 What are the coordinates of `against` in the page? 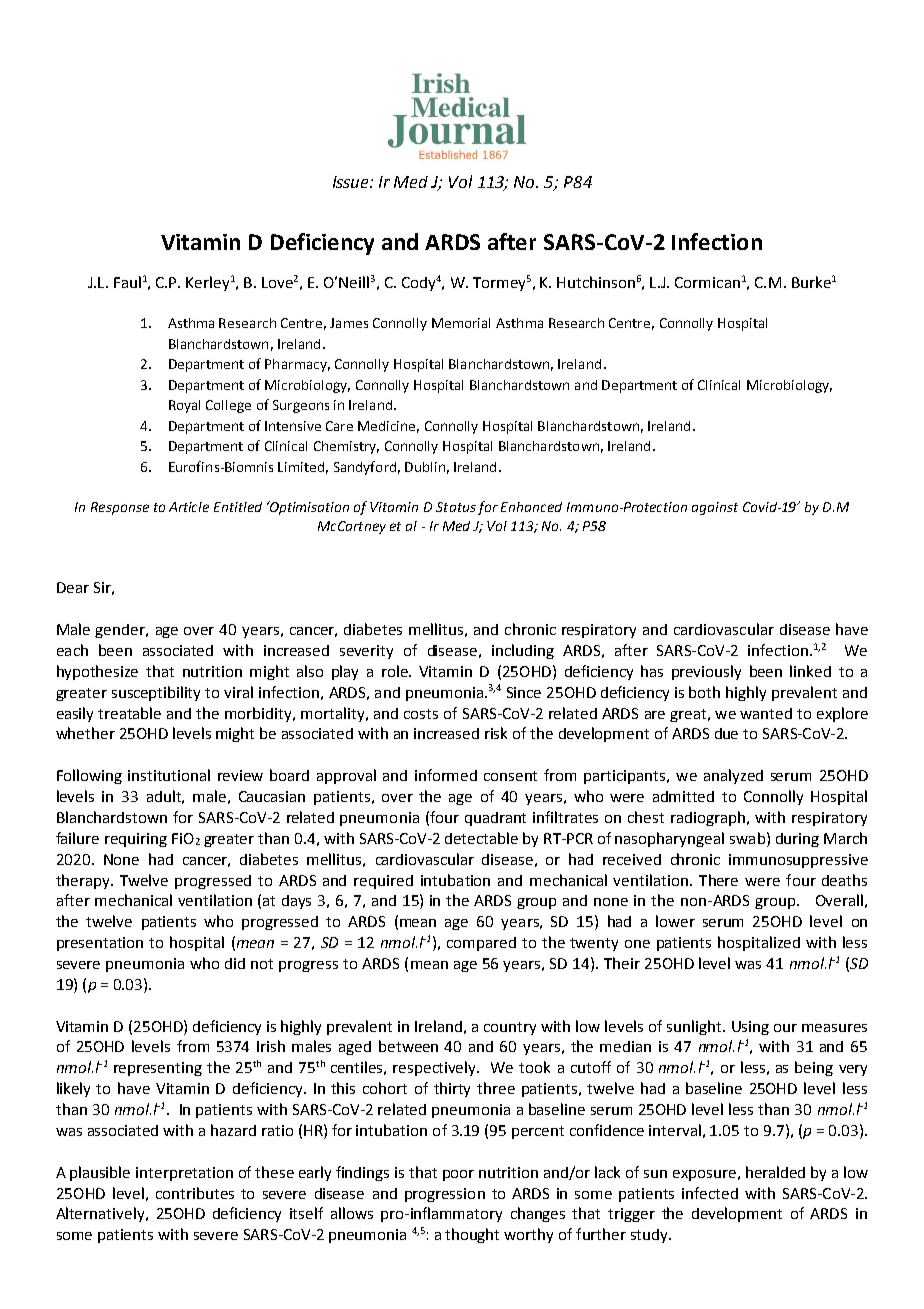 It's located at (715, 508).
